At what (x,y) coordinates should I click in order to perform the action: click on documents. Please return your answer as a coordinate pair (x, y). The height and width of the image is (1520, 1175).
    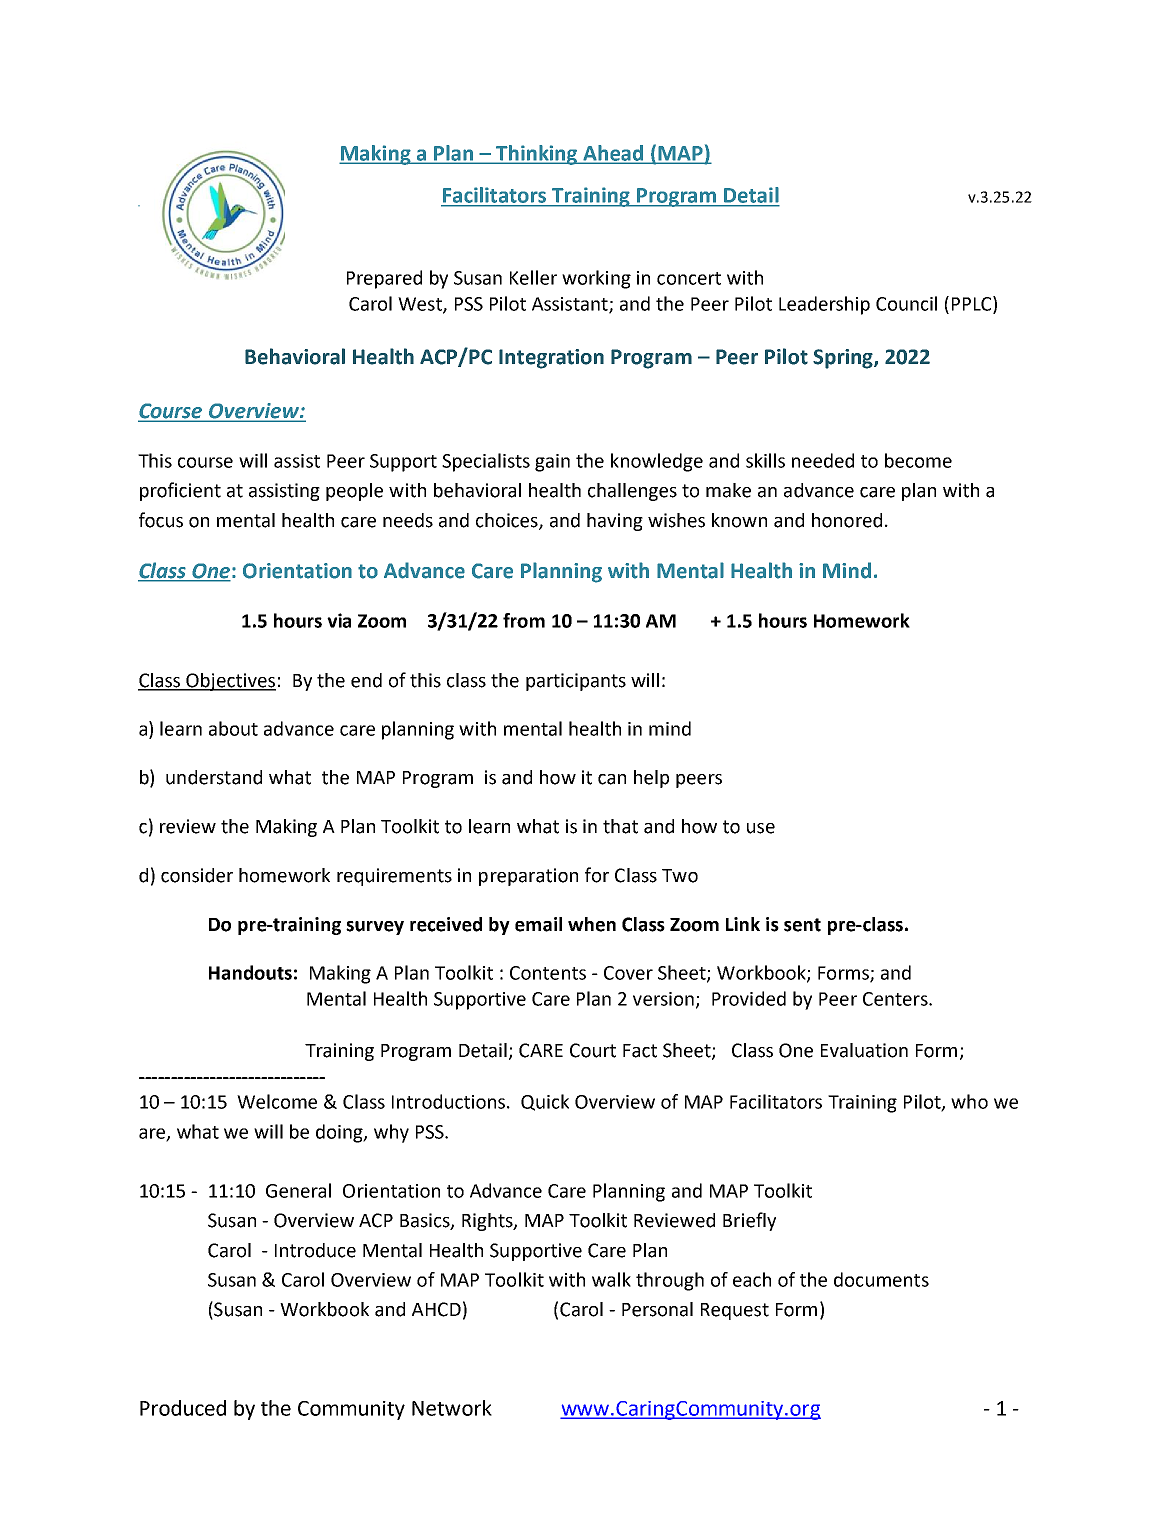
    Looking at the image, I should click on (881, 1279).
